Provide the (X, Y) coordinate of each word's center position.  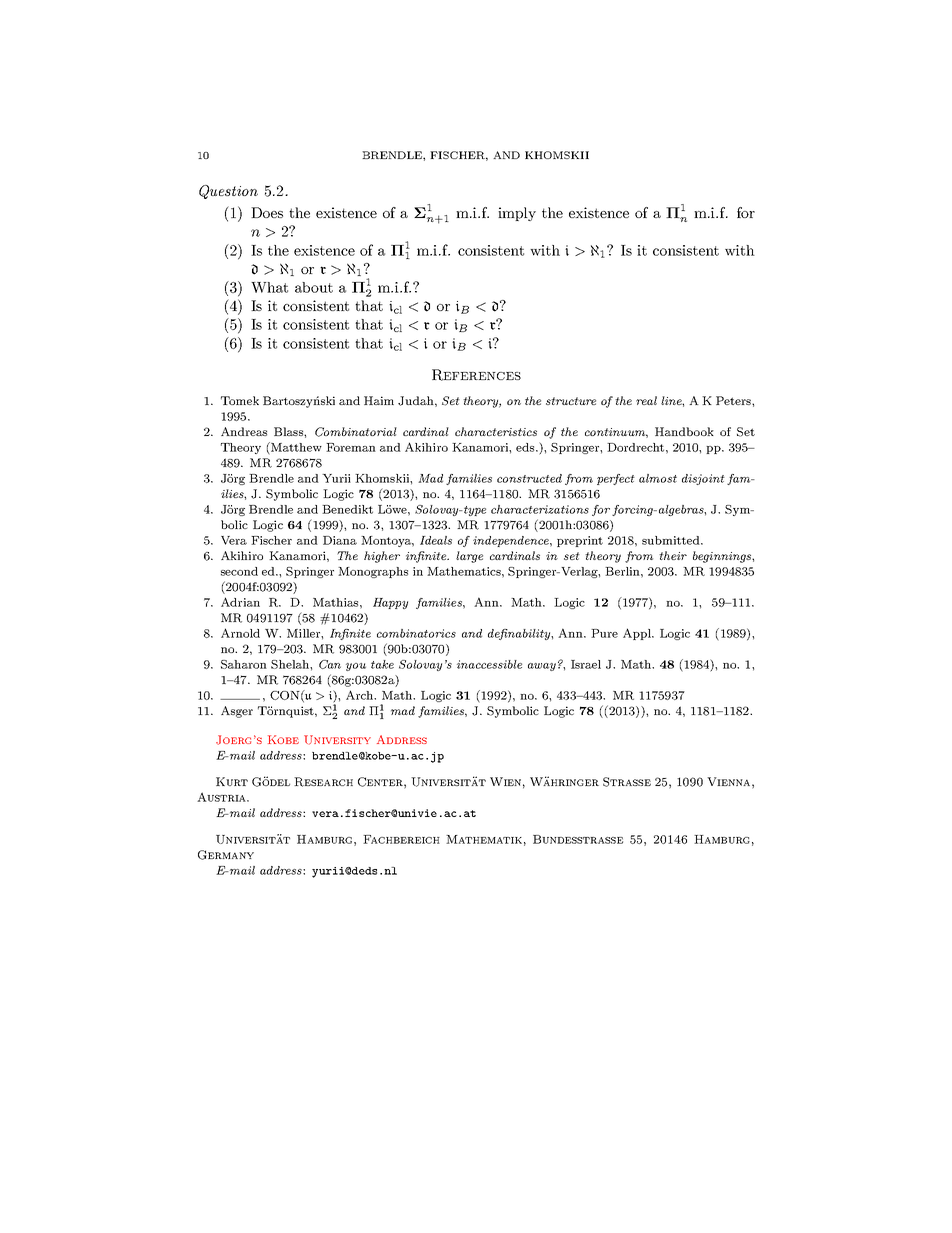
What (269, 287)
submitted (672, 540)
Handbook (684, 431)
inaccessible (489, 664)
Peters (734, 400)
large (469, 557)
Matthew (295, 447)
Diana (340, 540)
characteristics (496, 431)
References (476, 375)
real (646, 400)
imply (517, 214)
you (356, 667)
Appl (638, 634)
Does (267, 212)
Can (330, 664)
